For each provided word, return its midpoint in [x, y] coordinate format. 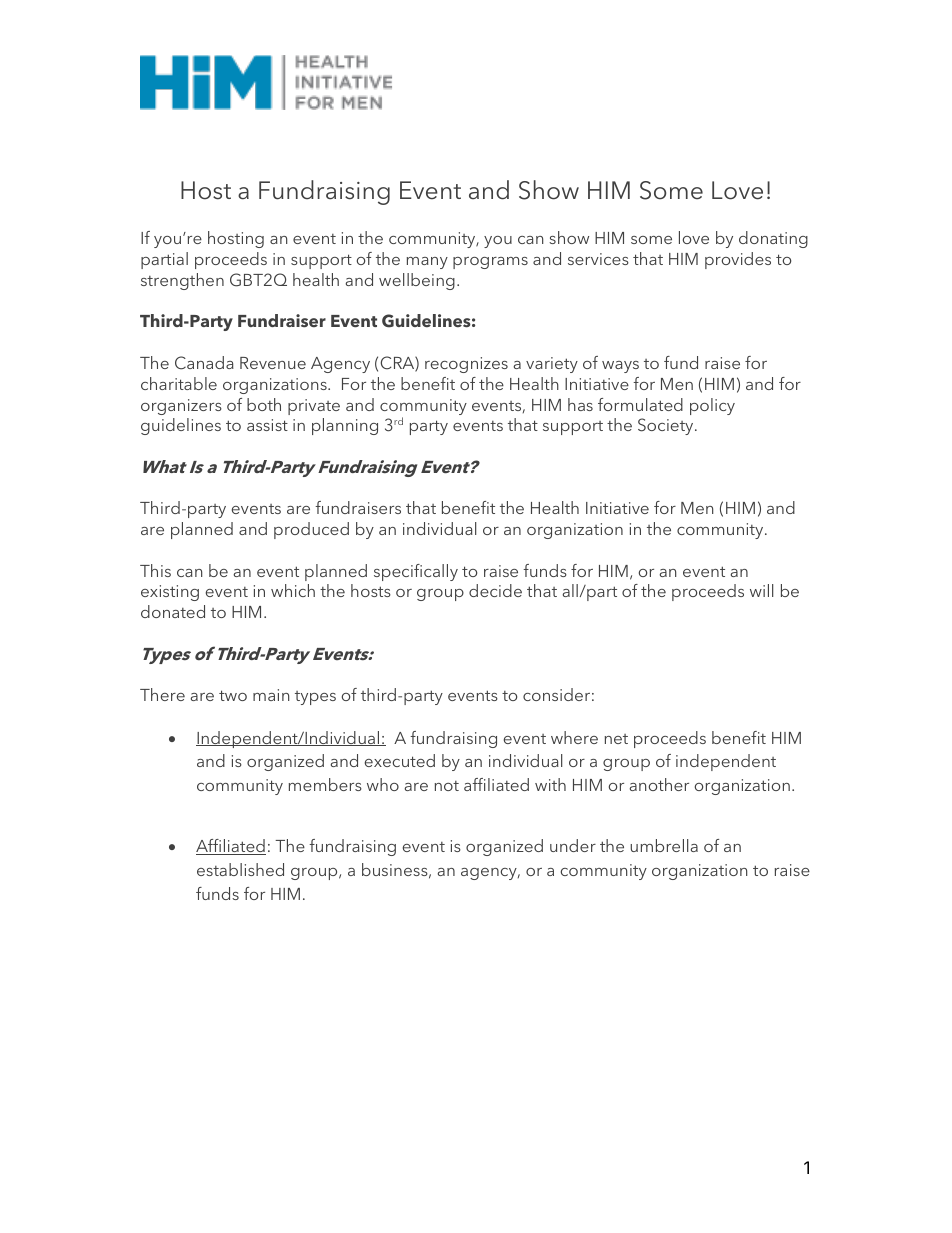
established [240, 869]
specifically [416, 572]
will [761, 590]
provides [738, 260]
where [574, 737]
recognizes [466, 365]
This [155, 570]
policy [712, 406]
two [233, 695]
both [264, 404]
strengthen [182, 281]
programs [490, 263]
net [616, 739]
